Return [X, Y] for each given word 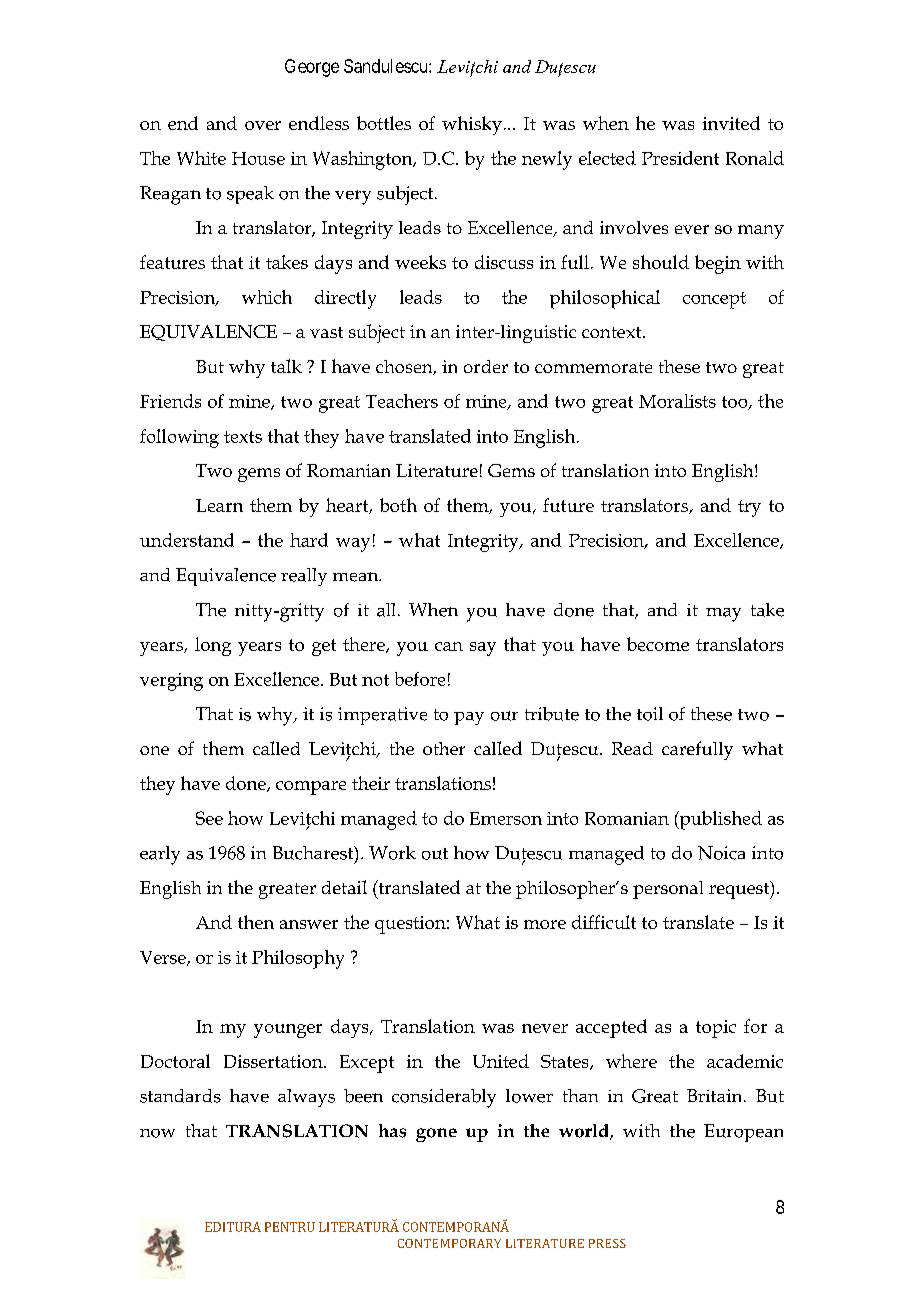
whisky [472, 125]
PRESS [607, 1243]
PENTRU [290, 1227]
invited [731, 123]
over [263, 125]
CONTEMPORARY [449, 1243]
